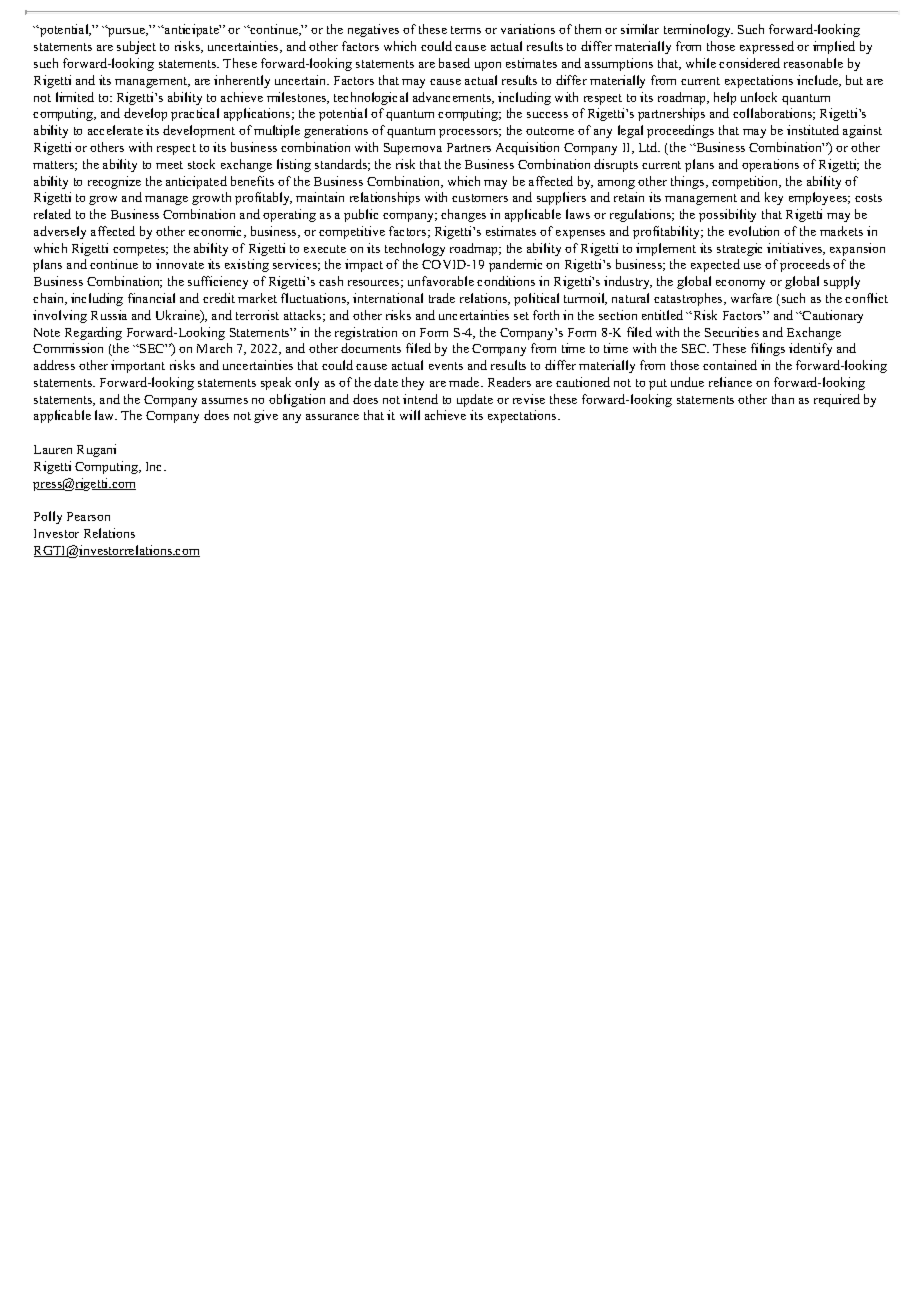  I want to click on filings, so click(768, 349).
